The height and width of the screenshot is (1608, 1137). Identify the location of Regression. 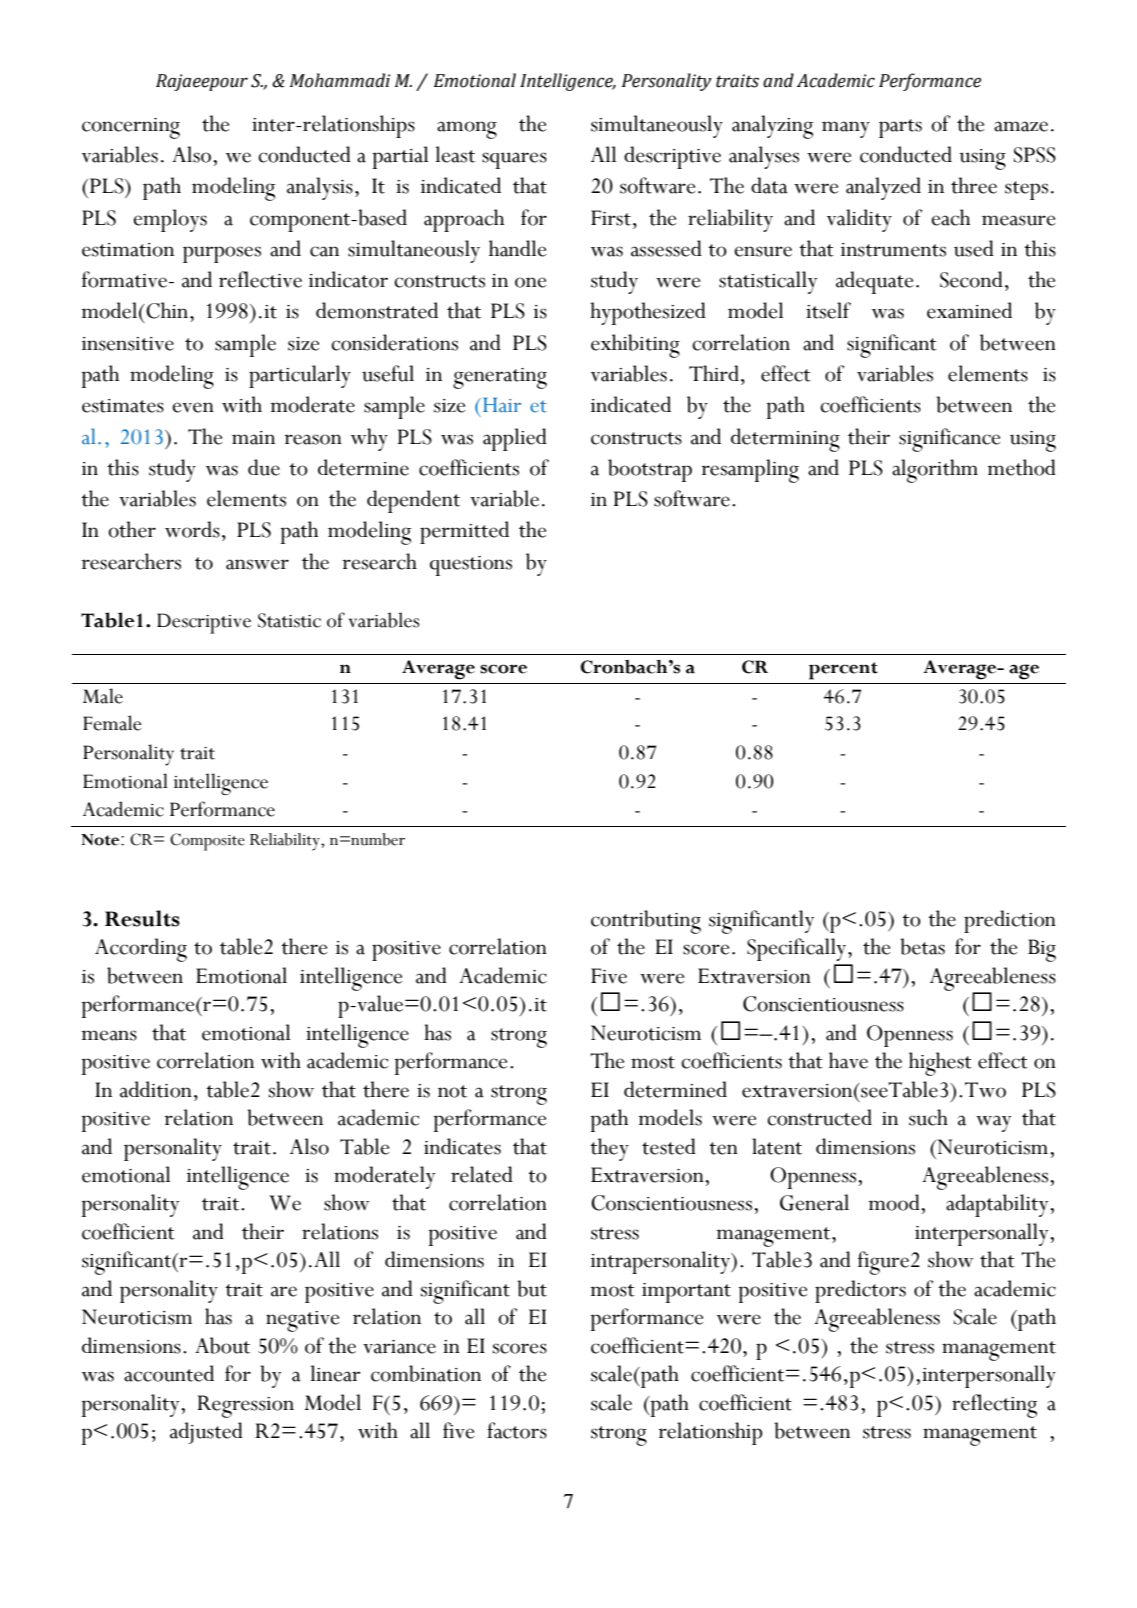
(245, 1406).
